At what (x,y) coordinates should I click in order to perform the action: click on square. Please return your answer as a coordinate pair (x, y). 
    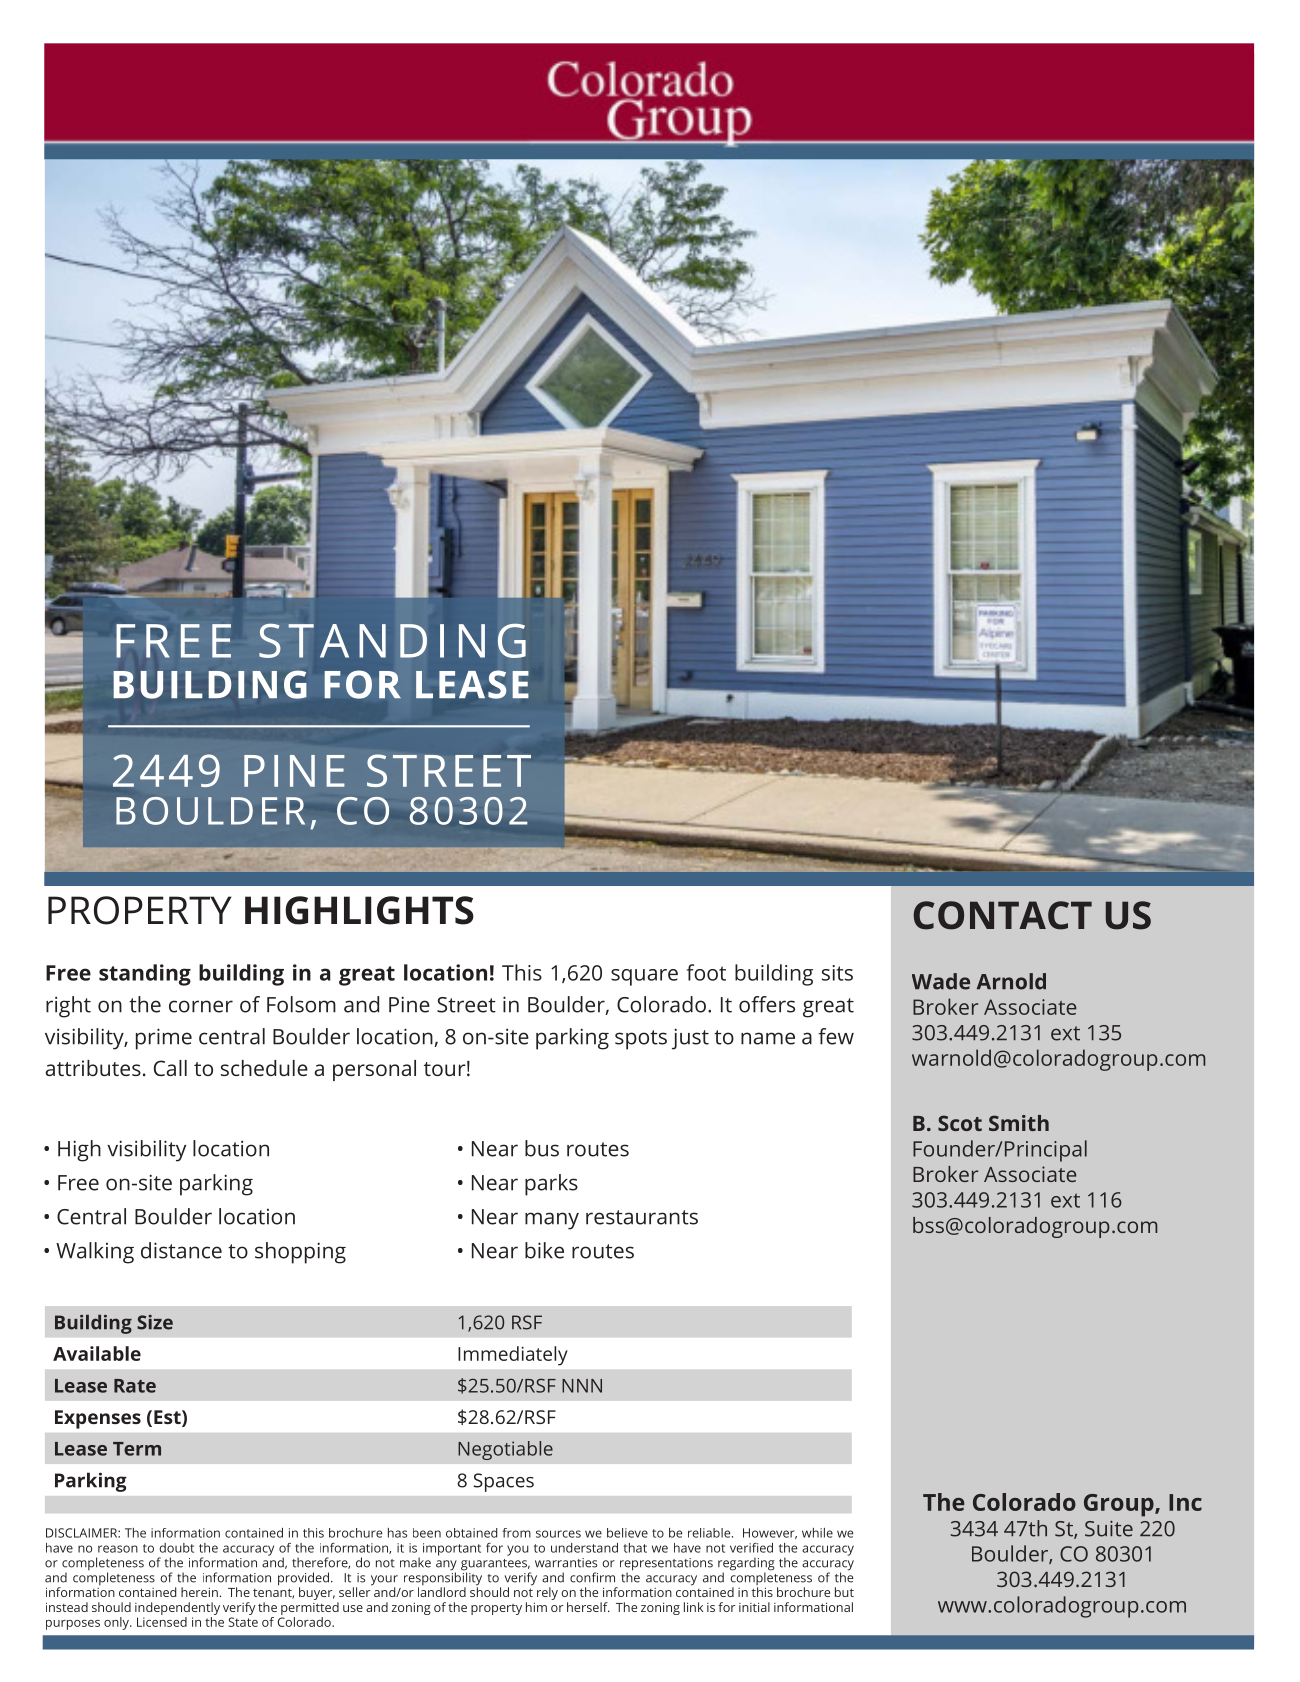
    Looking at the image, I should click on (644, 977).
